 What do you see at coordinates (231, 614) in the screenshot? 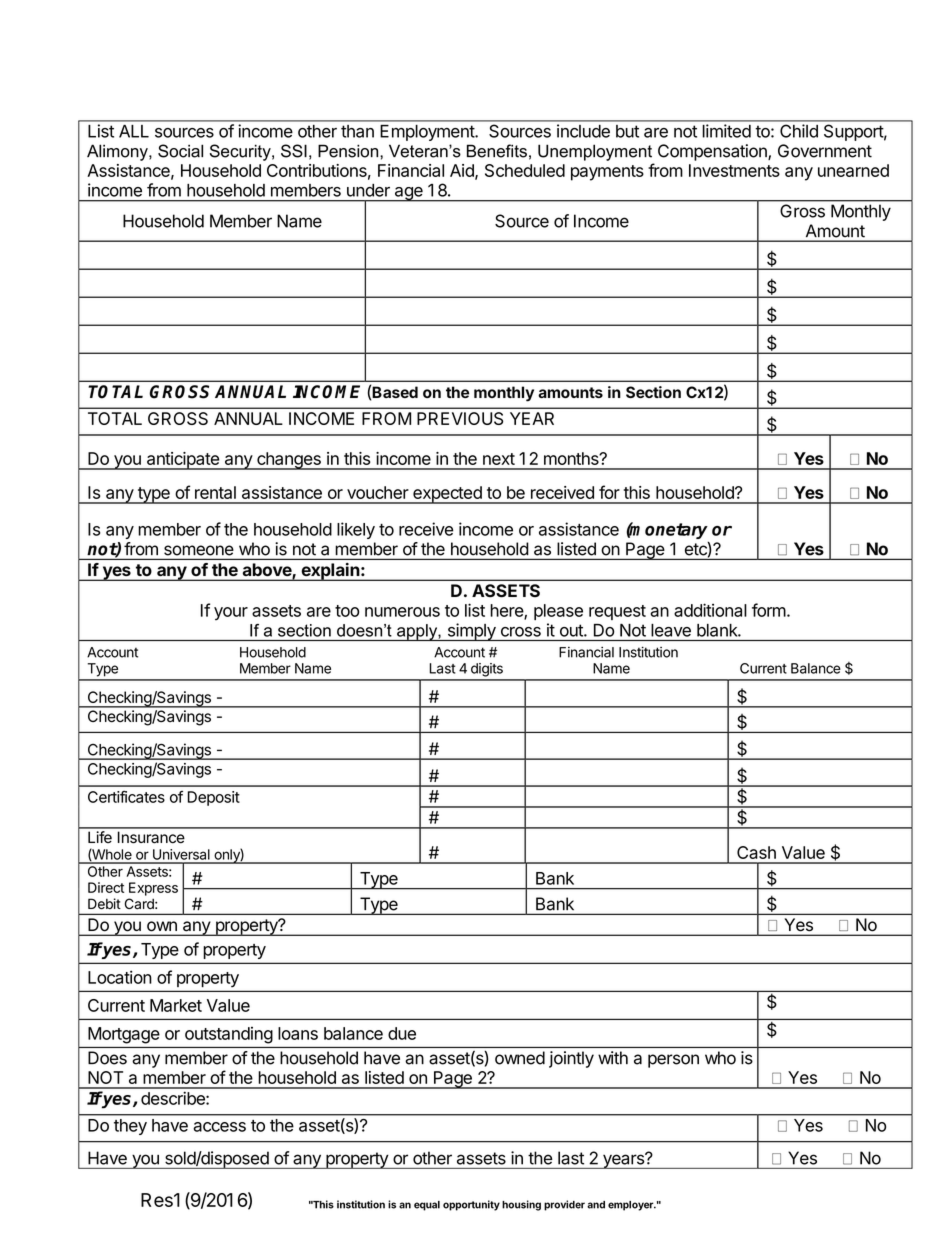
I see `your` at bounding box center [231, 614].
